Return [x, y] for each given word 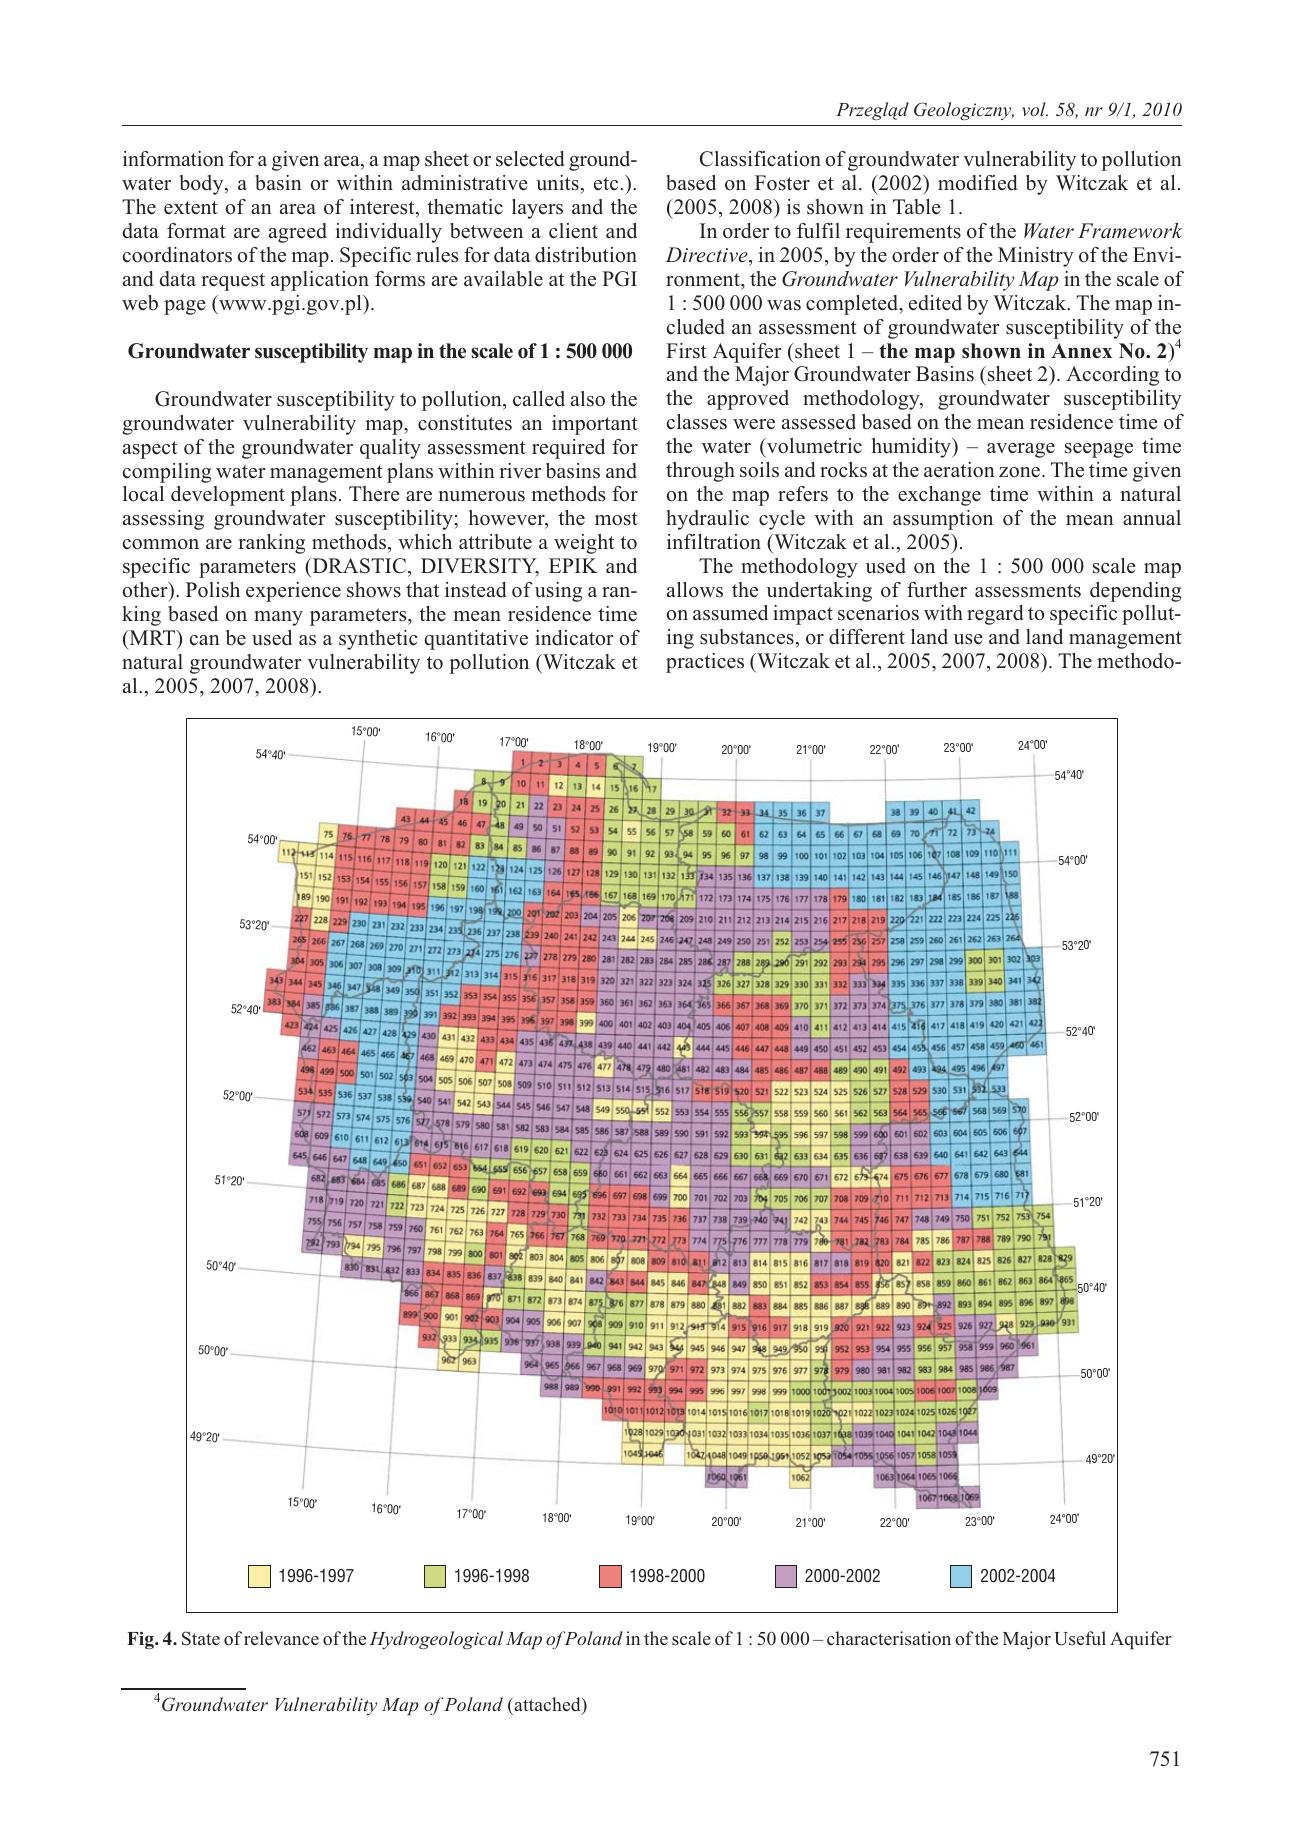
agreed [298, 233]
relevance [281, 1638]
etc [607, 184]
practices [705, 663]
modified [977, 183]
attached [547, 1705]
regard [995, 615]
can [205, 640]
